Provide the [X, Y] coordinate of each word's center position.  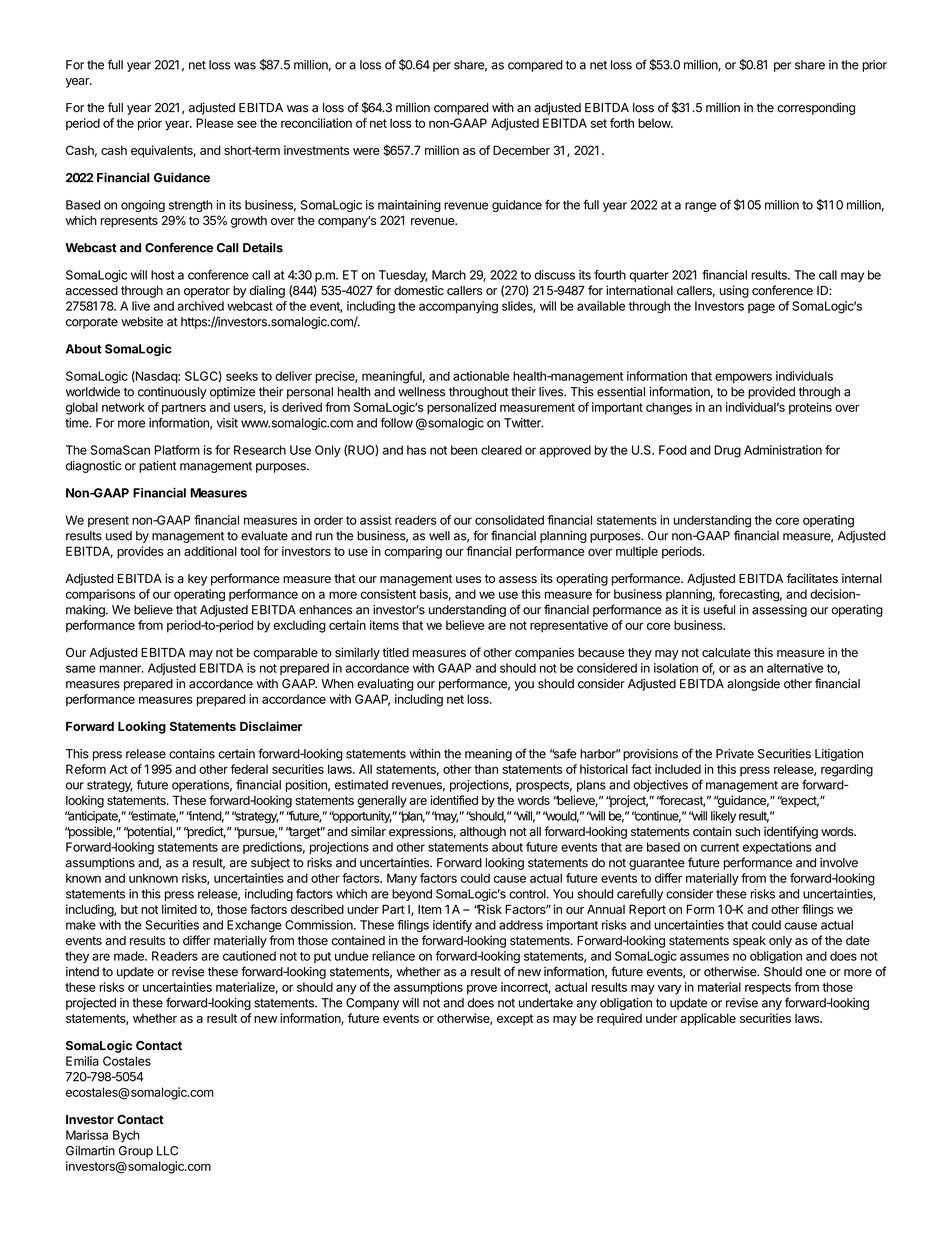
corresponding [816, 108]
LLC [167, 1151]
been [464, 450]
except [515, 1020]
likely [723, 817]
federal [249, 769]
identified [454, 800]
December [521, 150]
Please [214, 123]
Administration [783, 450]
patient [158, 467]
